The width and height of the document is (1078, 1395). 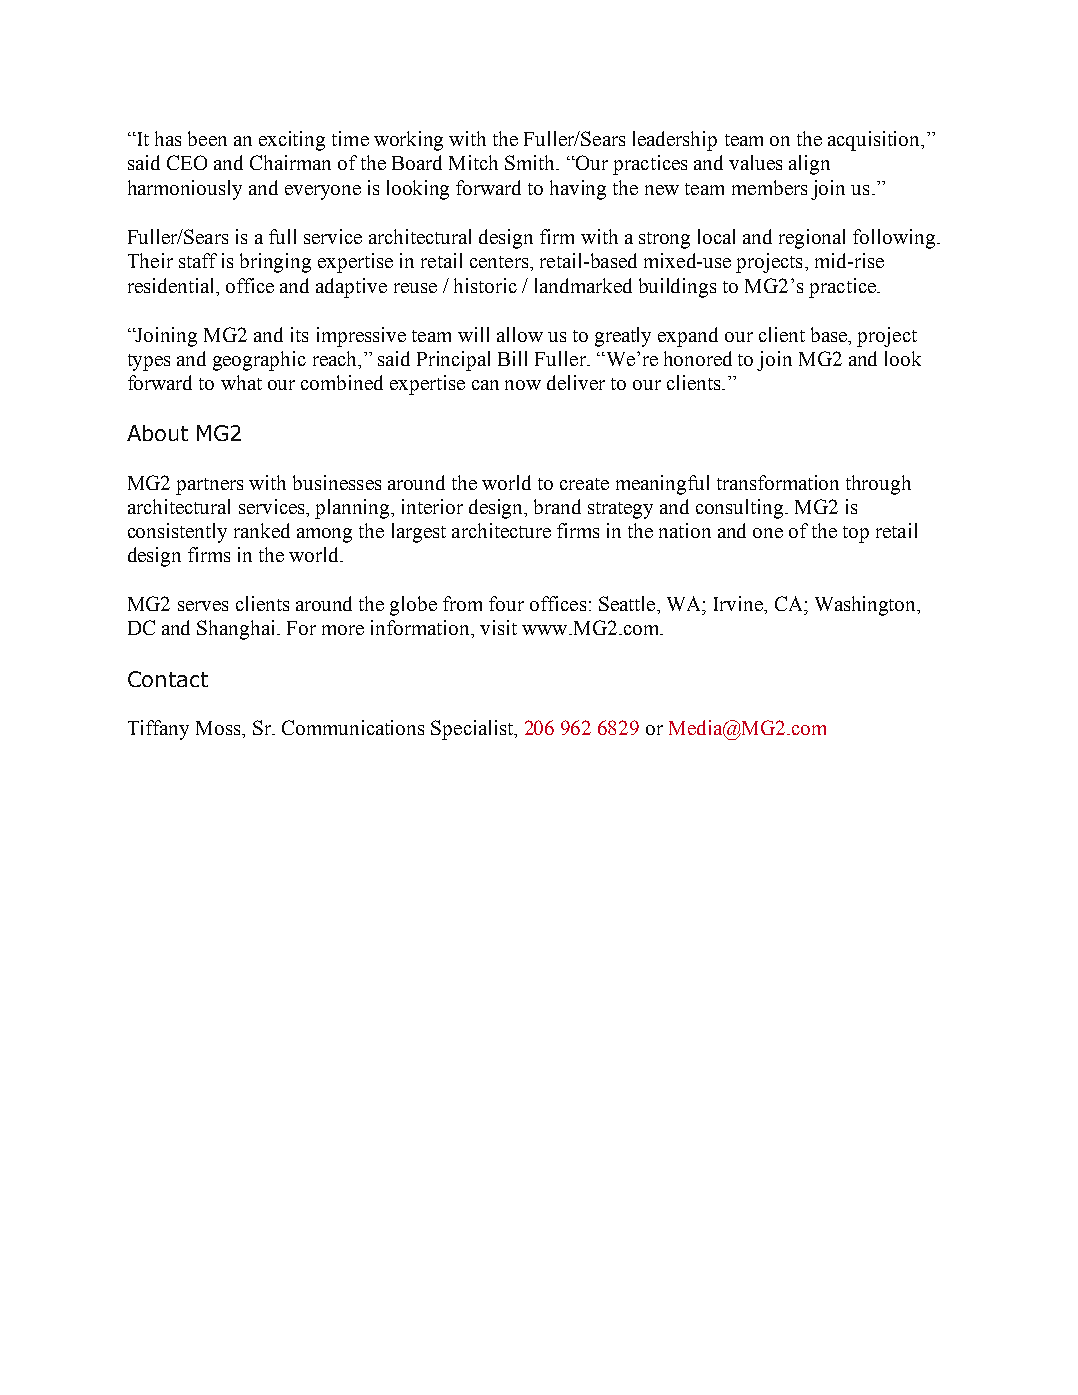 What do you see at coordinates (698, 358) in the document?
I see `honored` at bounding box center [698, 358].
